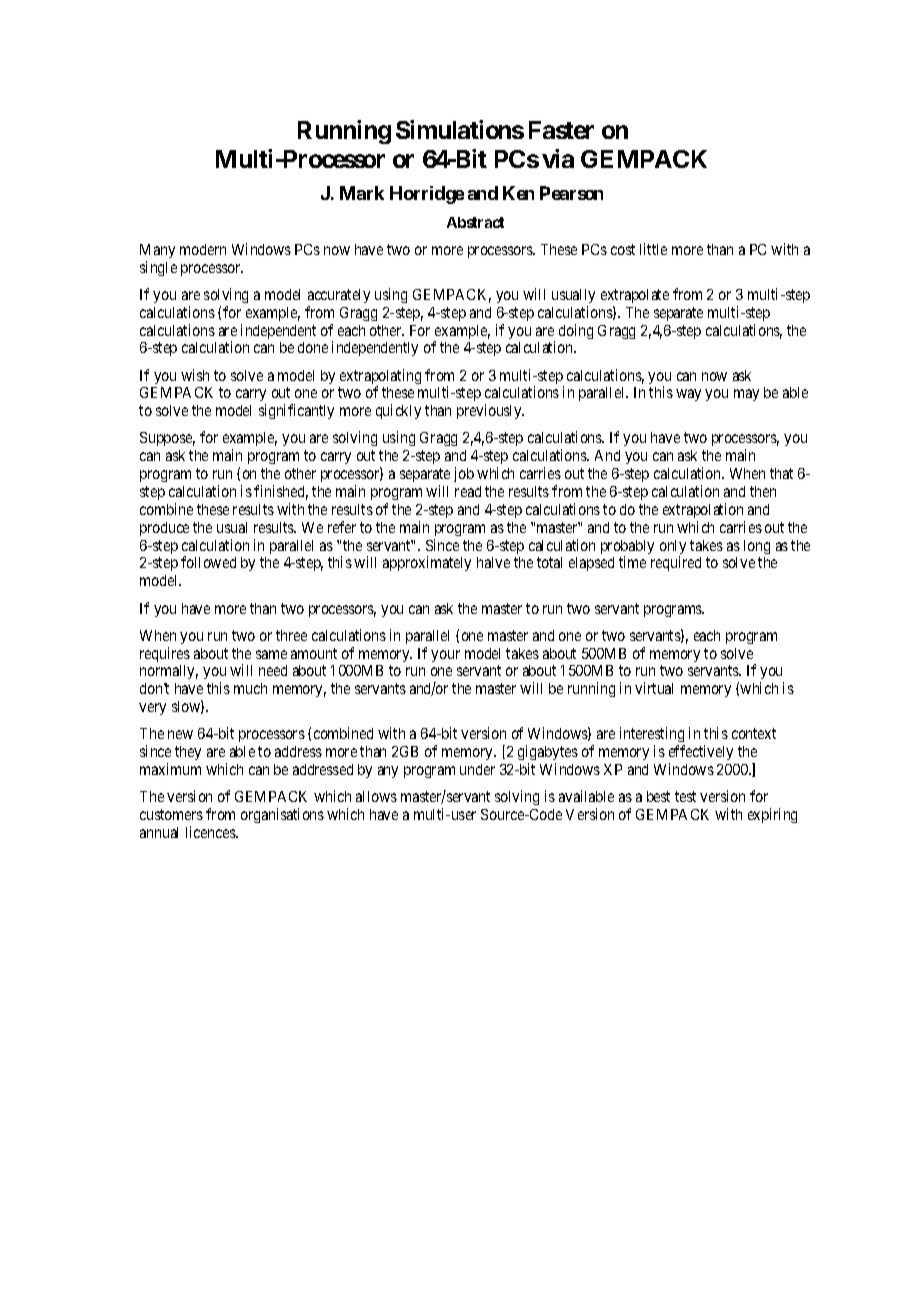  Describe the element at coordinates (658, 796) in the page. I see `best` at that location.
